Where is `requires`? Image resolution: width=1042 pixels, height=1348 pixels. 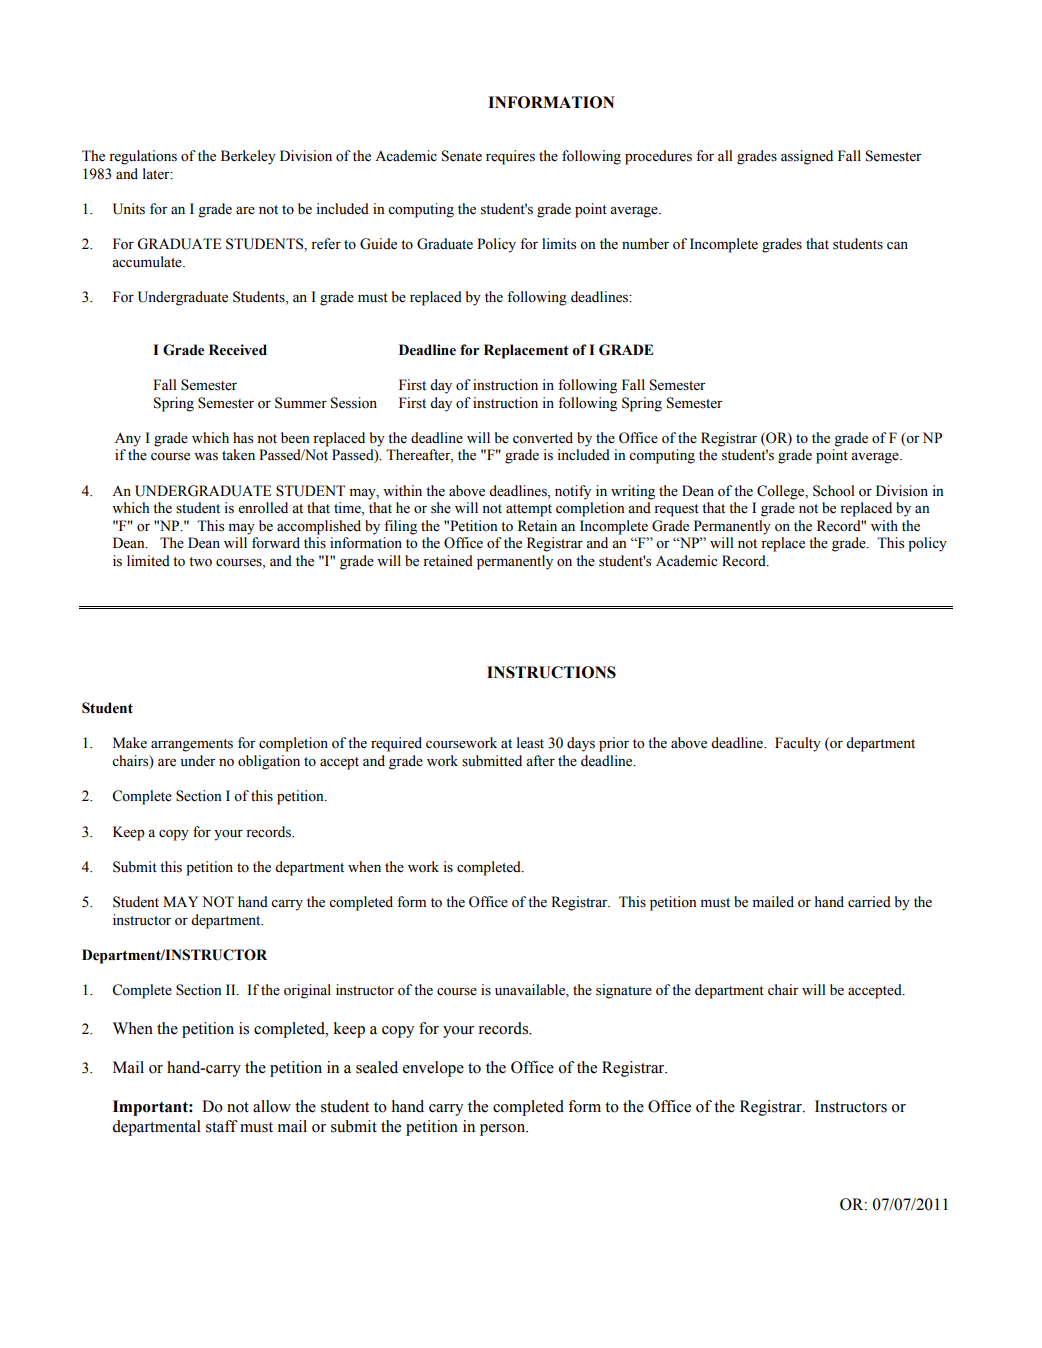 requires is located at coordinates (510, 157).
